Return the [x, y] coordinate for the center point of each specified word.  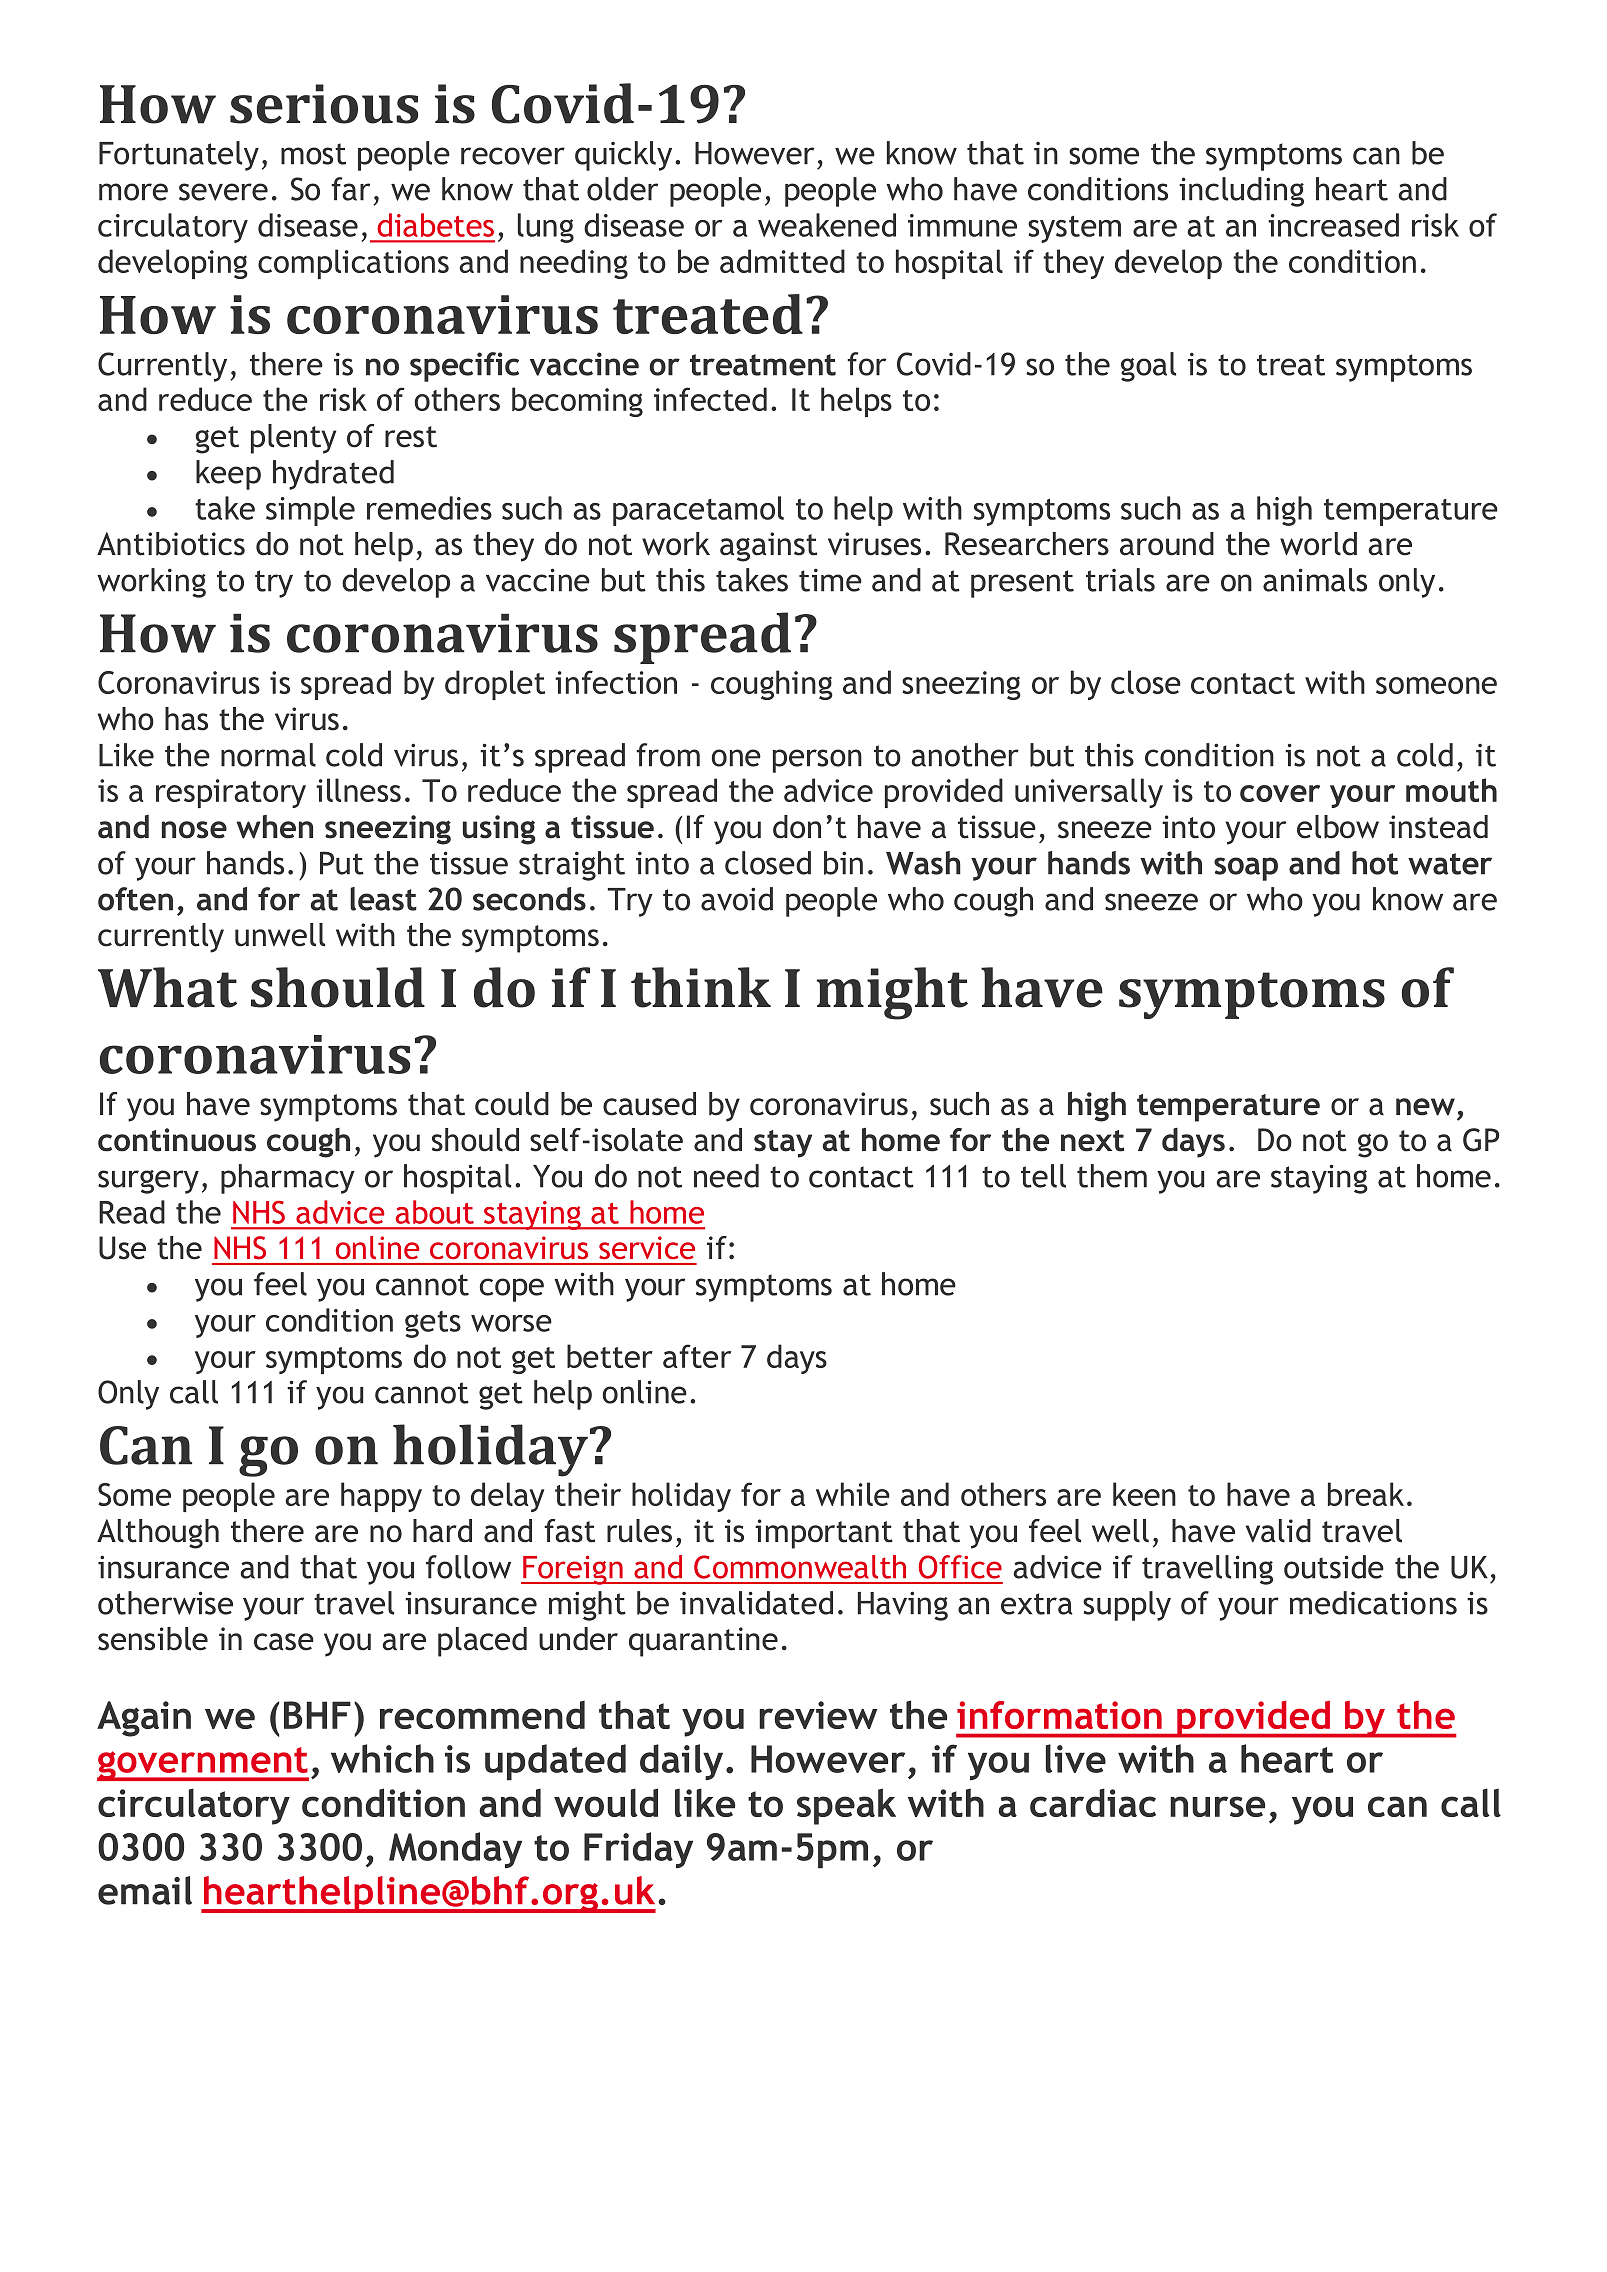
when [275, 827]
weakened [827, 225]
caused [649, 1104]
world [1318, 544]
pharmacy [288, 1179]
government [203, 1764]
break [1366, 1494]
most [313, 154]
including [1241, 192]
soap [1246, 869]
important [824, 1534]
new [1425, 1107]
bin [843, 863]
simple [310, 511]
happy [381, 1497]
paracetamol [698, 511]
